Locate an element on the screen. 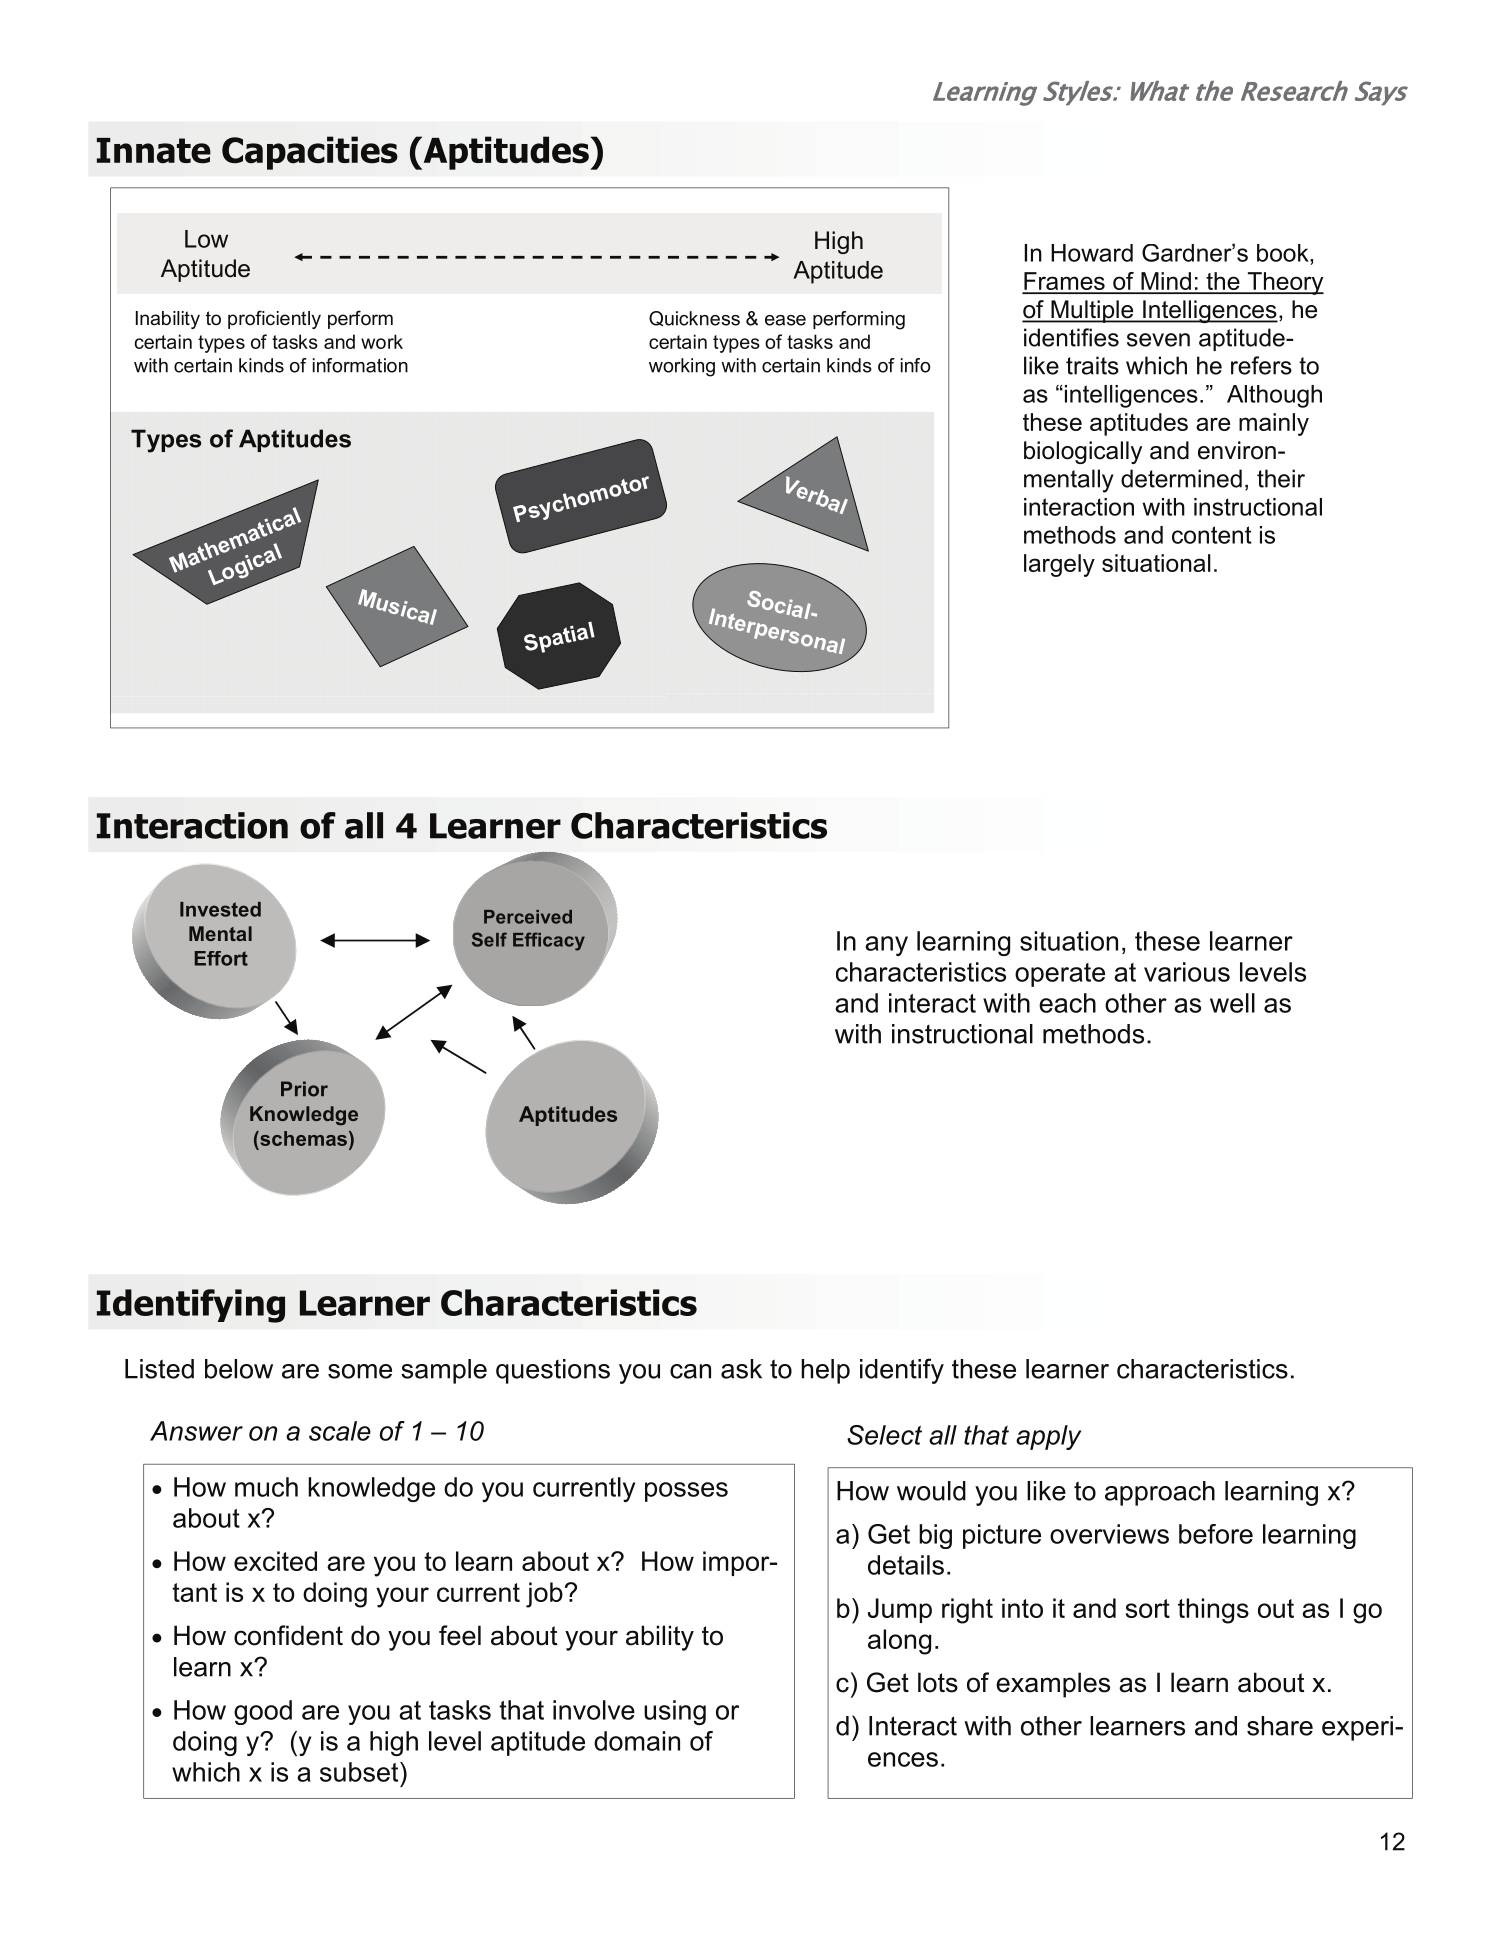  examples is located at coordinates (1053, 1685).
